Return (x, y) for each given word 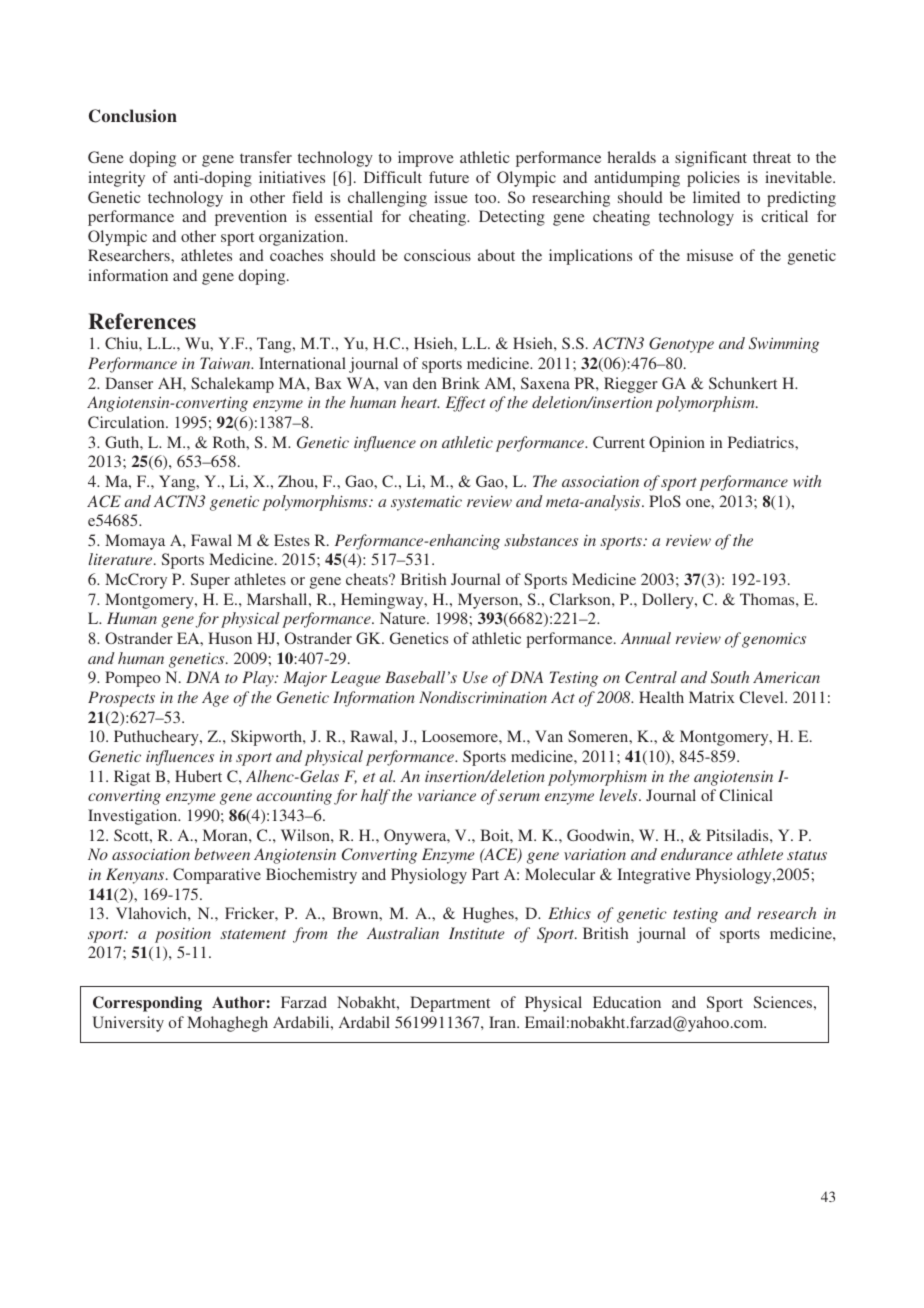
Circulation (127, 422)
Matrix (712, 697)
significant (711, 159)
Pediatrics (762, 442)
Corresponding (147, 1004)
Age (215, 699)
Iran (503, 1022)
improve (426, 159)
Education (627, 1002)
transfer (266, 157)
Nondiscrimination (483, 697)
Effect (466, 404)
